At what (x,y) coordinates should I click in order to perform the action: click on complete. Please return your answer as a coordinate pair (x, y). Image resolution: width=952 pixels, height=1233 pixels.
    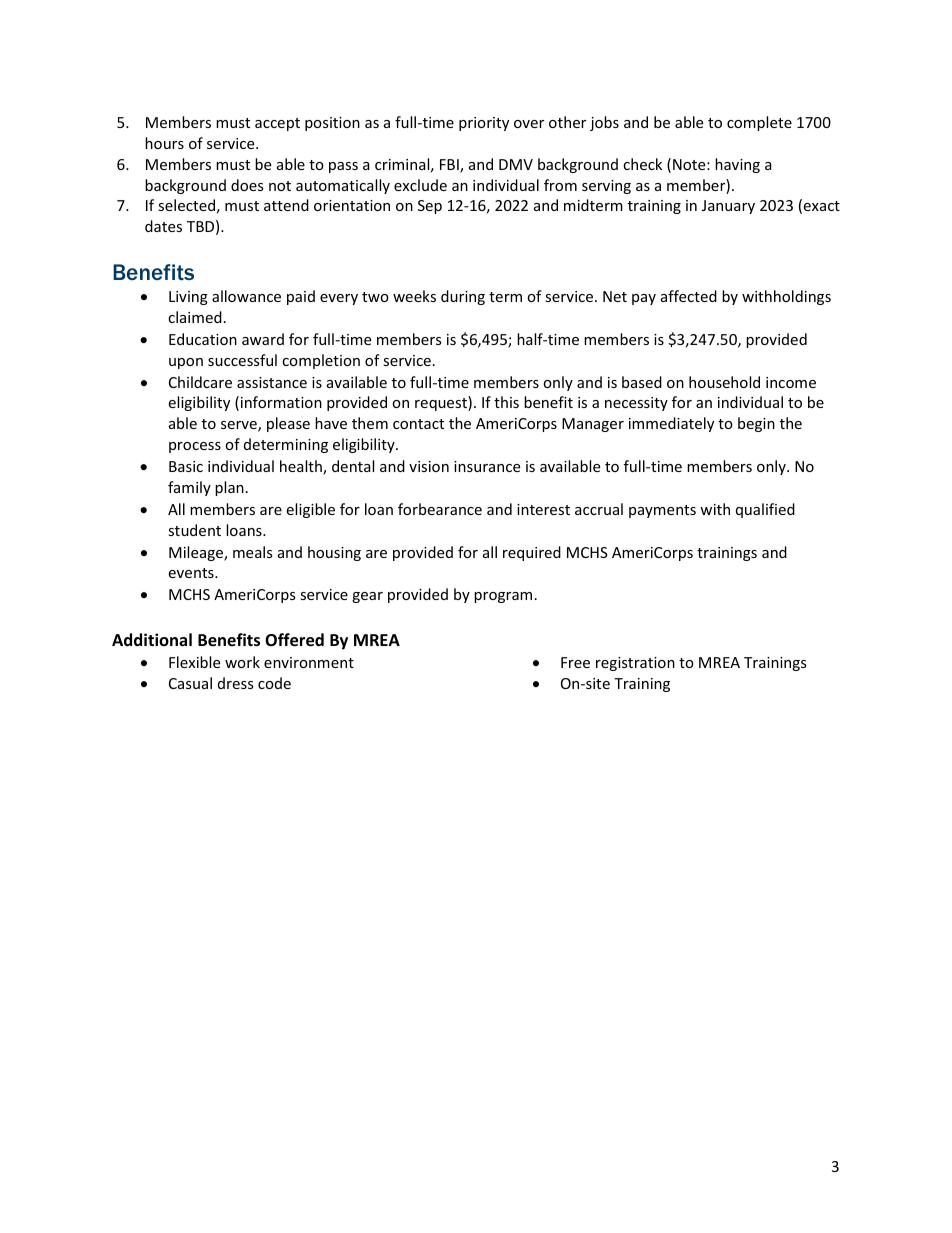
    Looking at the image, I should click on (759, 123).
